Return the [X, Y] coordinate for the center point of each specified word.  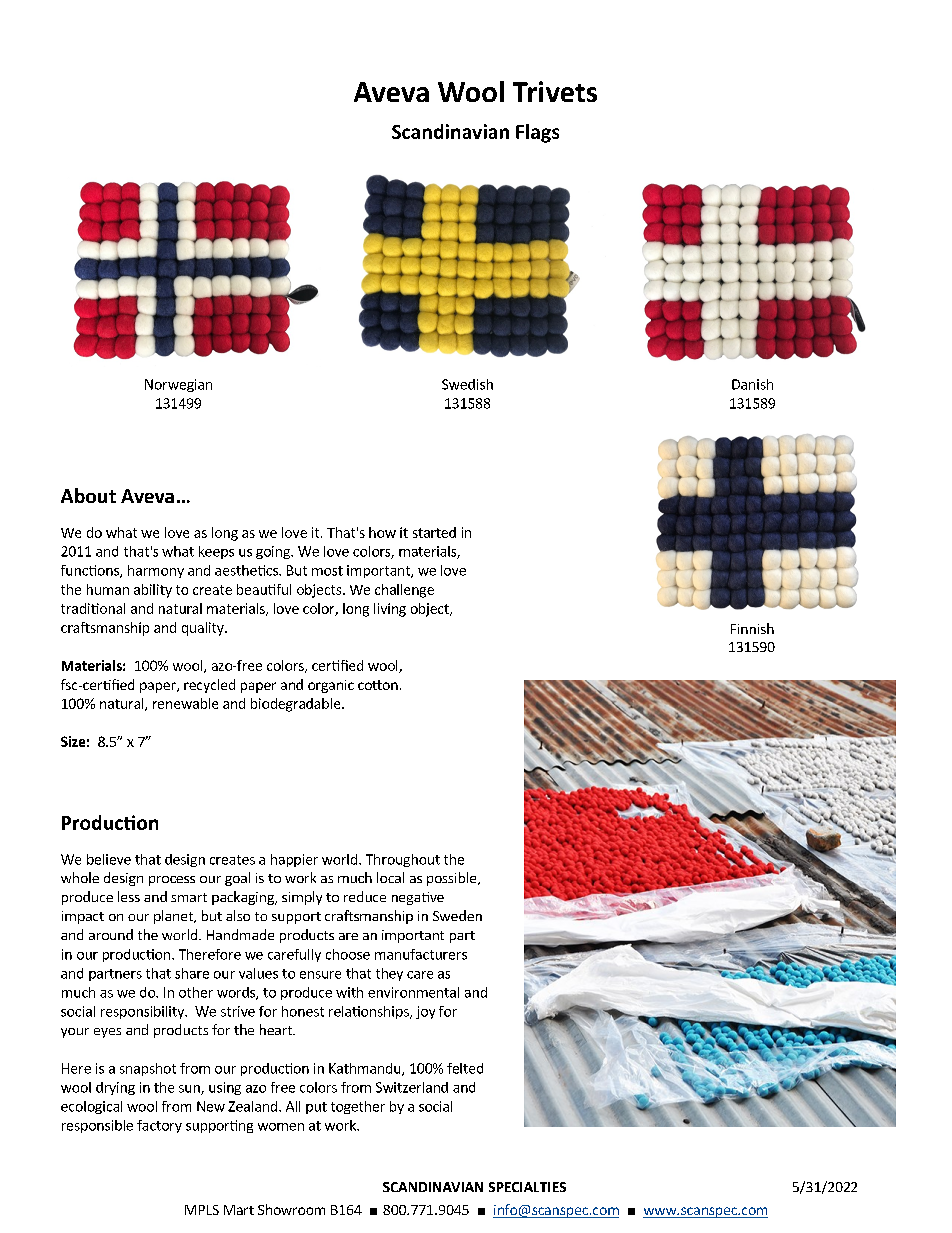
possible [453, 879]
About [88, 495]
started [434, 532]
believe [109, 859]
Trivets [555, 91]
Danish [752, 384]
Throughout [403, 860]
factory [159, 1126]
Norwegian [178, 385]
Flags [537, 133]
